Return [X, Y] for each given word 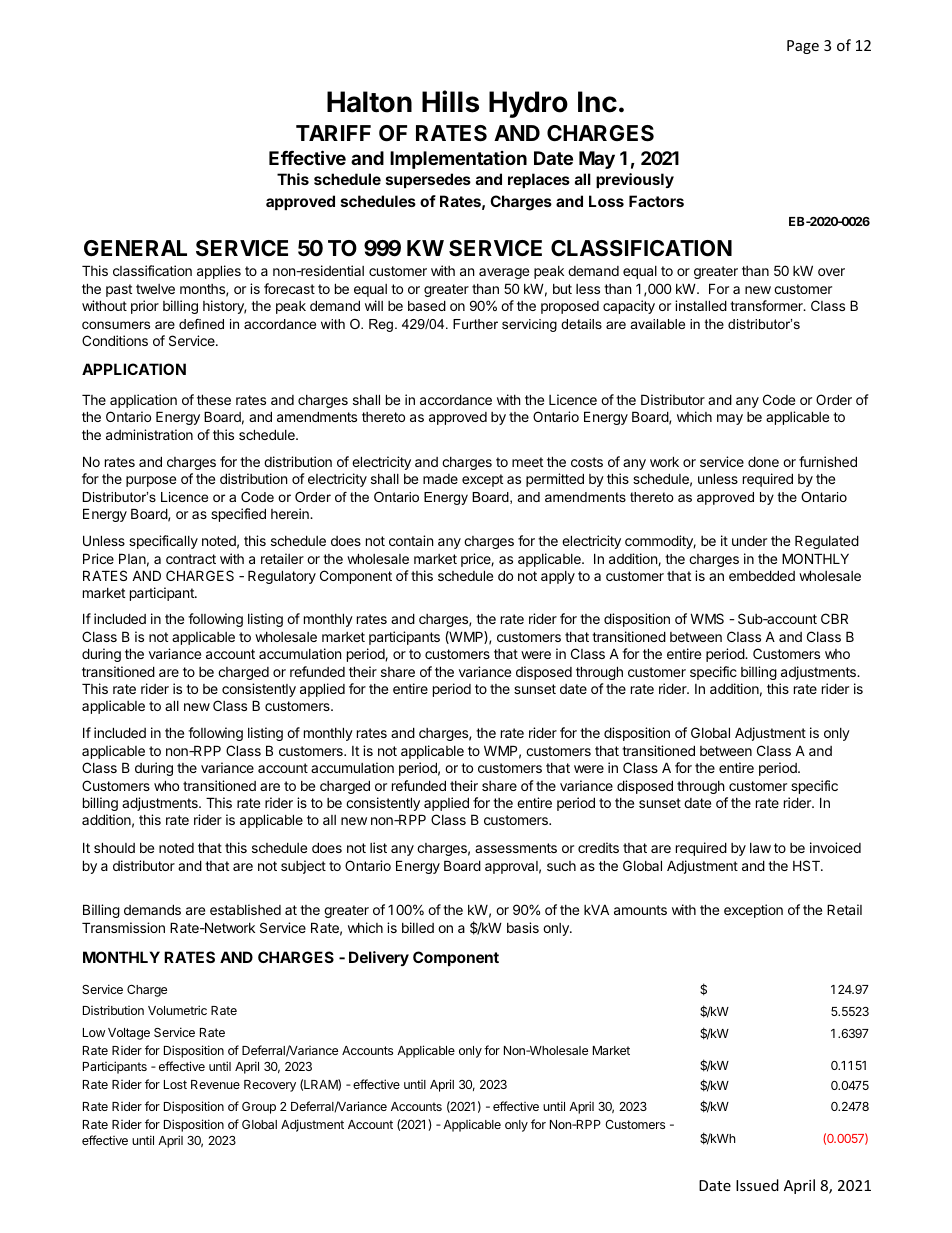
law [760, 848]
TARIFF [333, 133]
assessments [516, 848]
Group [259, 1108]
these [214, 399]
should [114, 847]
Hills [450, 101]
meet [527, 462]
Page [803, 47]
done [763, 461]
